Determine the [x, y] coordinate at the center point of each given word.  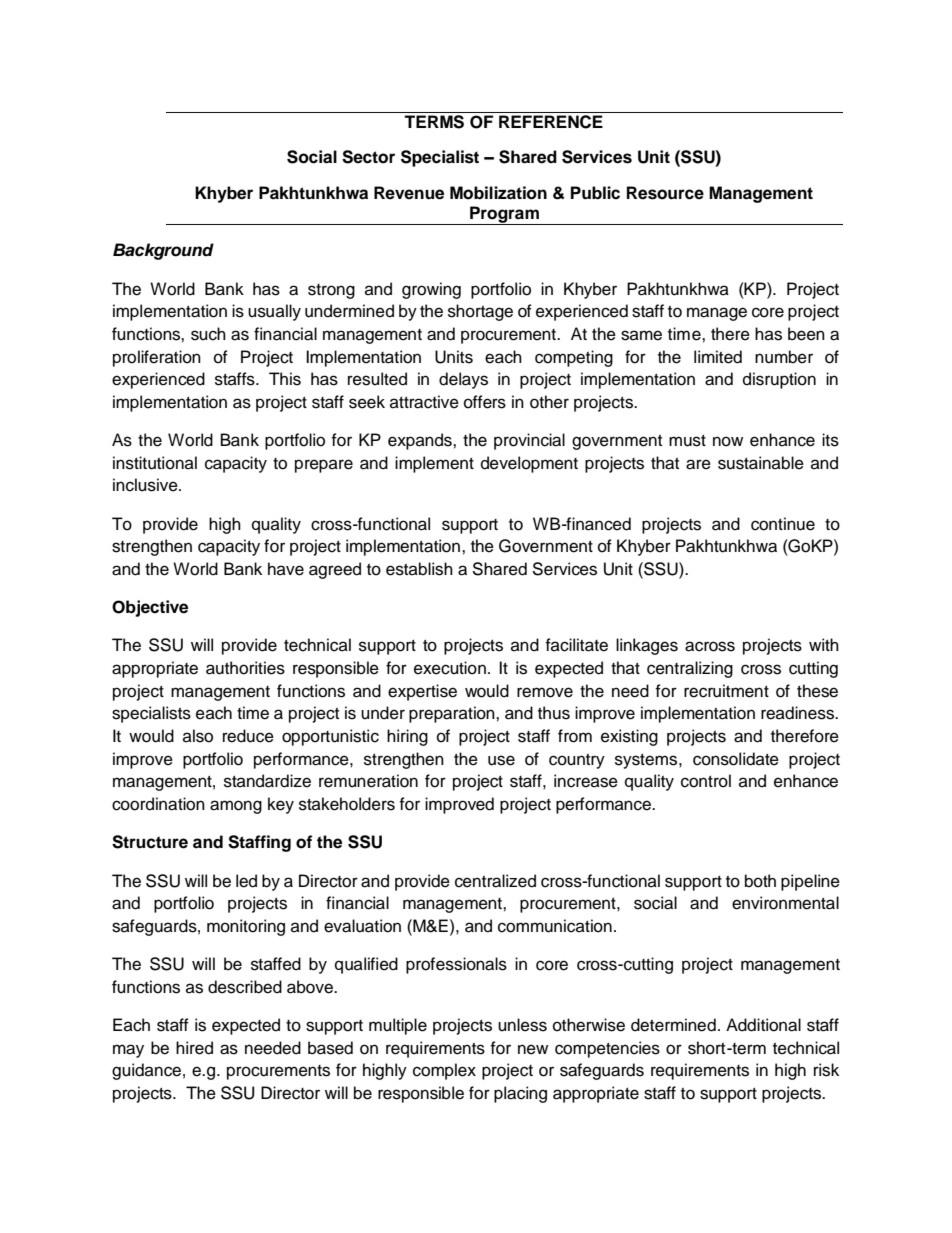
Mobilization [498, 193]
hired [194, 1048]
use [501, 760]
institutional [155, 463]
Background [163, 251]
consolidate [736, 759]
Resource [665, 193]
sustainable [761, 463]
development [529, 464]
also [198, 736]
